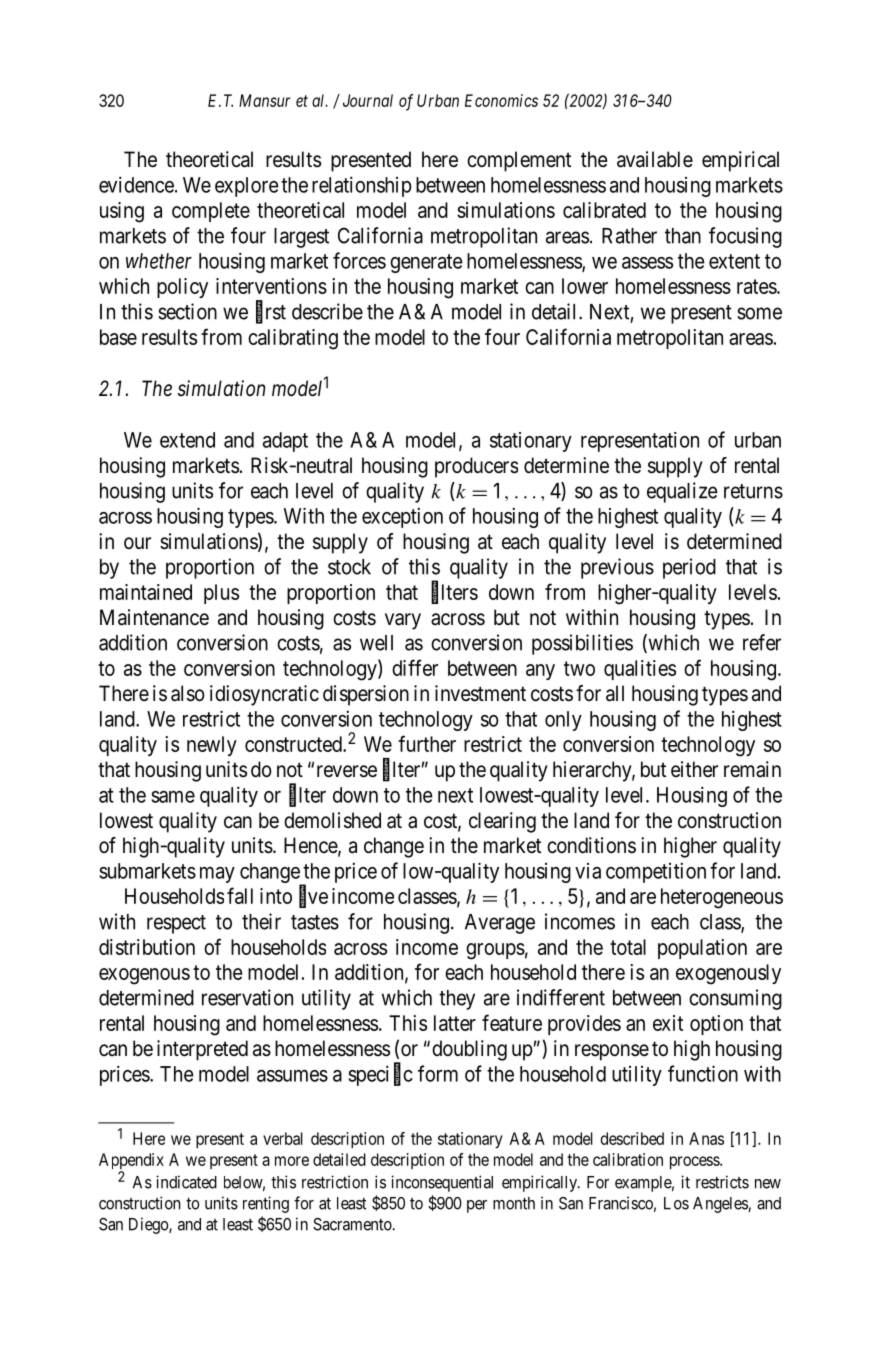 Image resolution: width=895 pixels, height=1372 pixels. What do you see at coordinates (442, 1183) in the screenshot?
I see `inconsequential` at bounding box center [442, 1183].
